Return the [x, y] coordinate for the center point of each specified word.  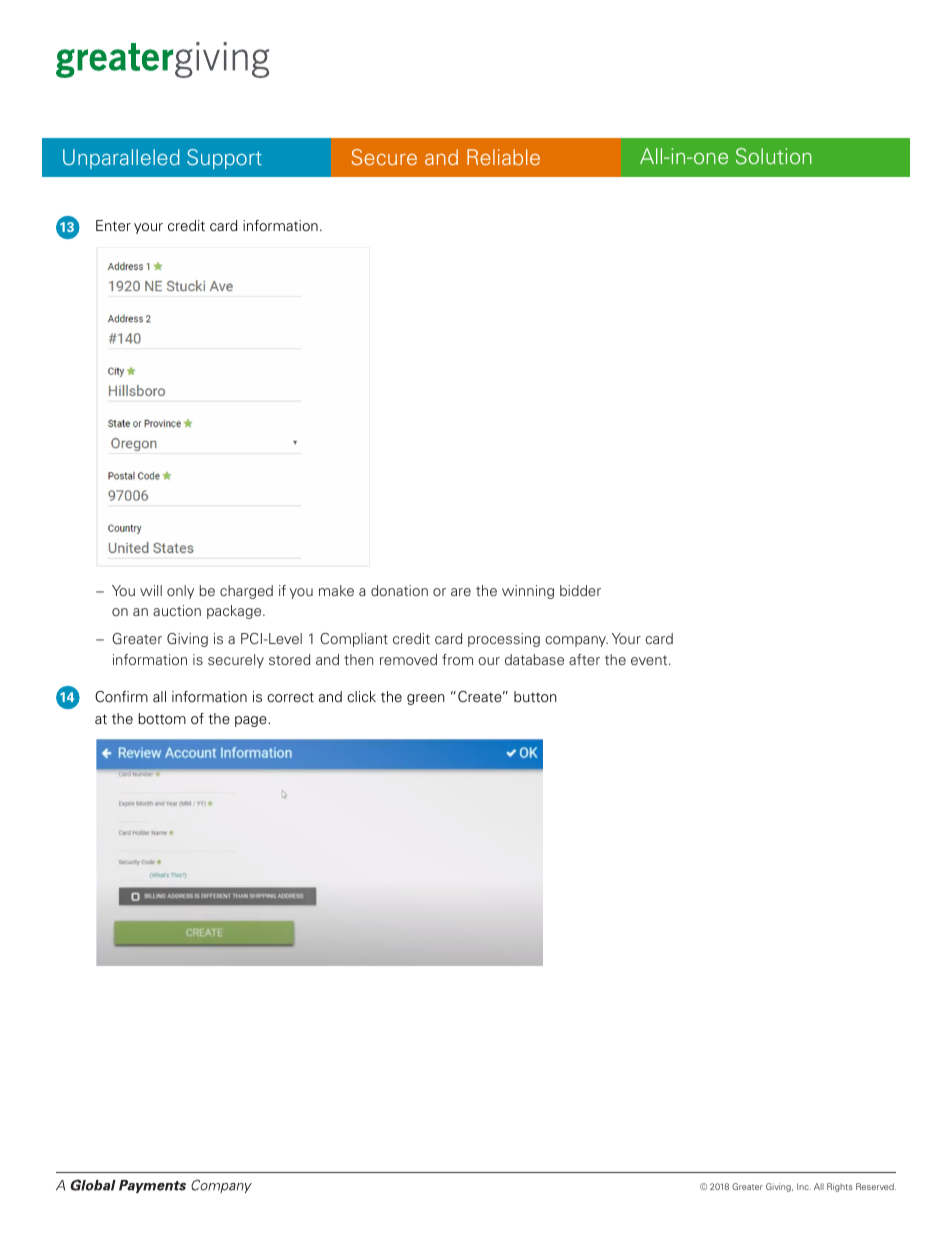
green [426, 699]
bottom [162, 719]
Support [224, 159]
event [650, 660]
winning [528, 592]
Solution [774, 156]
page [252, 721]
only [180, 592]
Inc [804, 1186]
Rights [840, 1187]
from [457, 659]
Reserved [876, 1186]
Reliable [503, 157]
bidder [580, 590]
